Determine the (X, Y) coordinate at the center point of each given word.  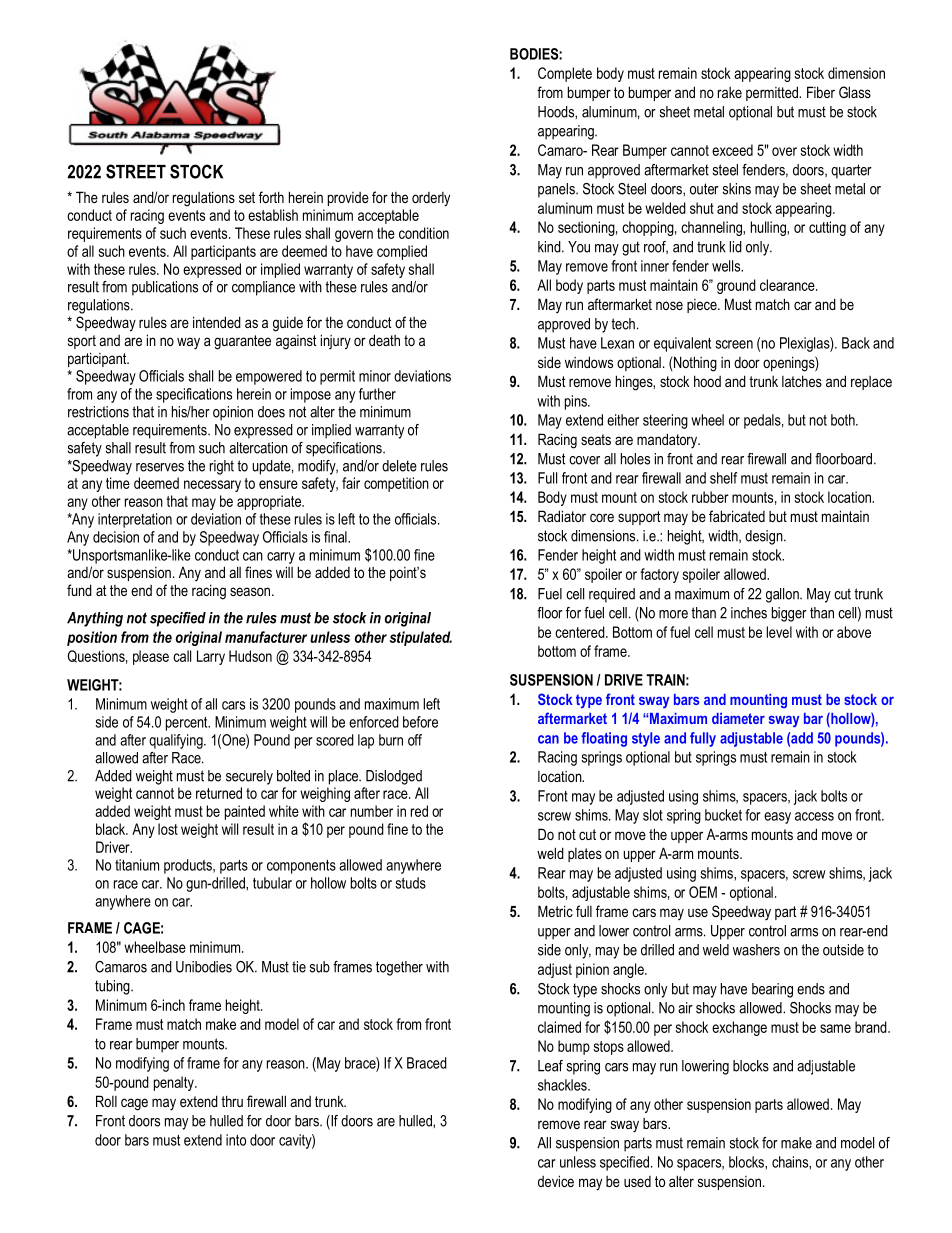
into (236, 1140)
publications (165, 288)
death (384, 340)
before (420, 722)
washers (756, 950)
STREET (136, 171)
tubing (113, 987)
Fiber (821, 92)
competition (396, 484)
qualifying (177, 741)
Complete (565, 74)
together (399, 968)
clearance (788, 285)
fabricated (737, 516)
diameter (738, 718)
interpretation (135, 520)
